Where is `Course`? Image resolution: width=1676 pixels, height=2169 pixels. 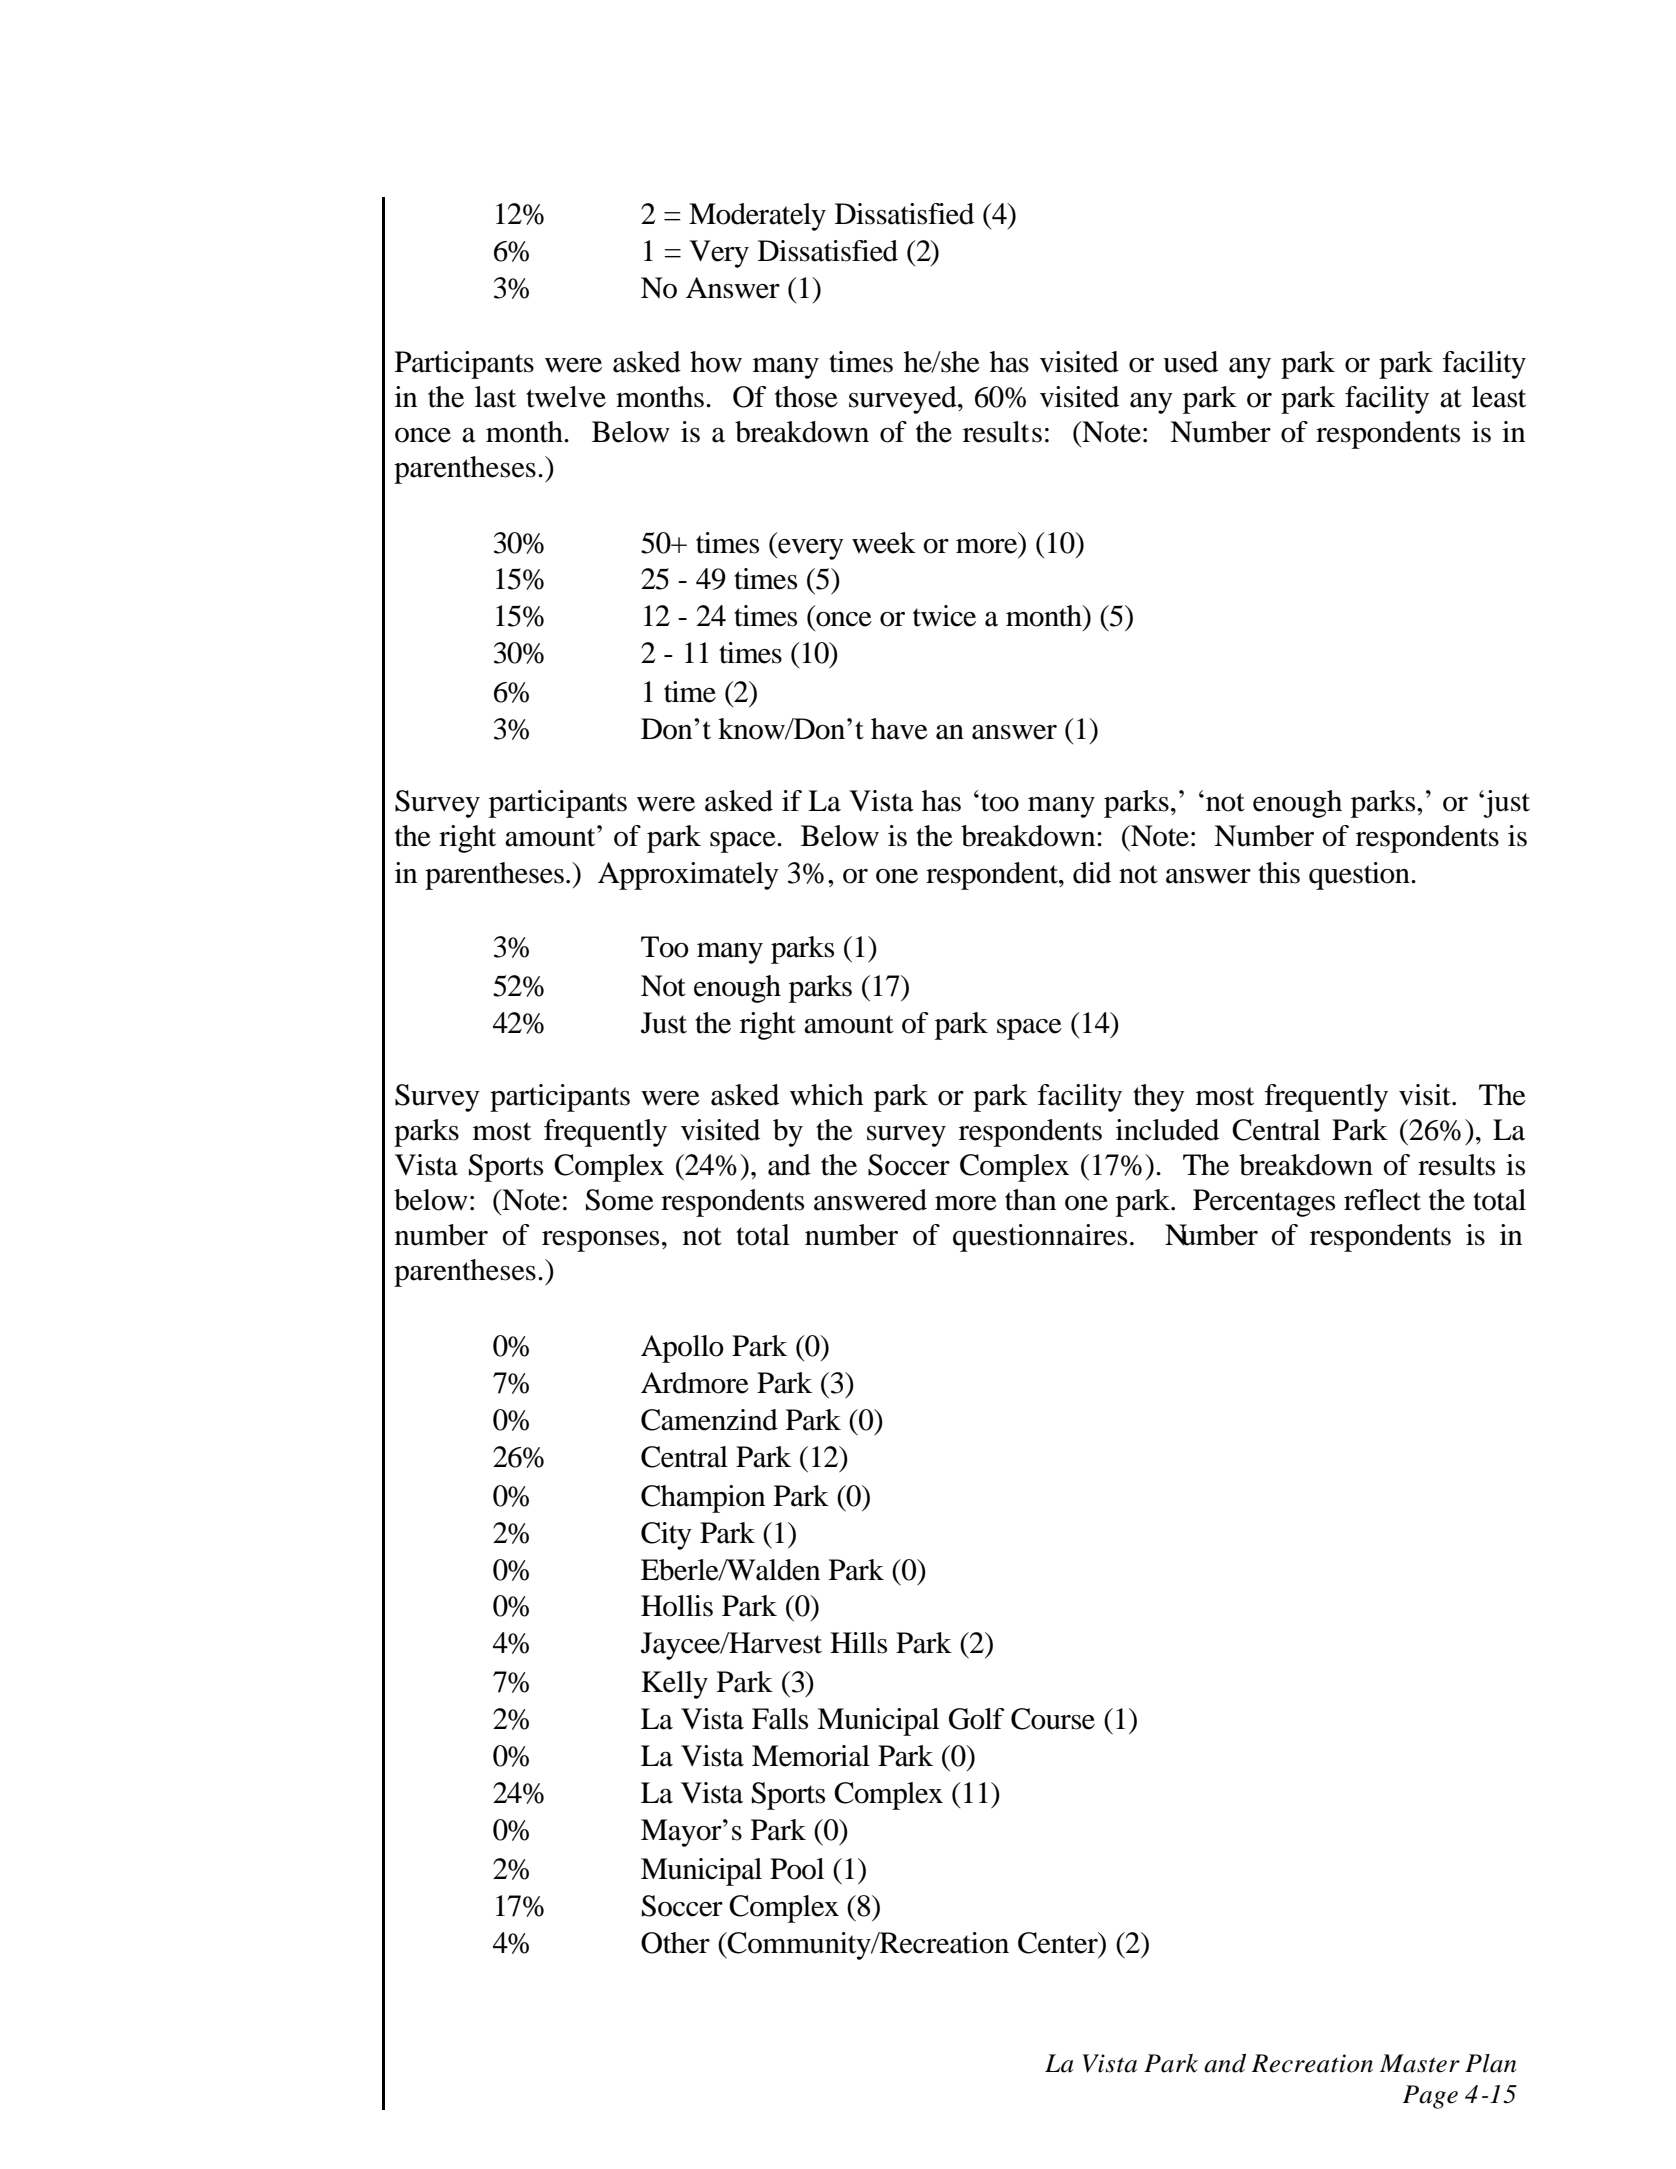
Course is located at coordinates (1053, 1719).
